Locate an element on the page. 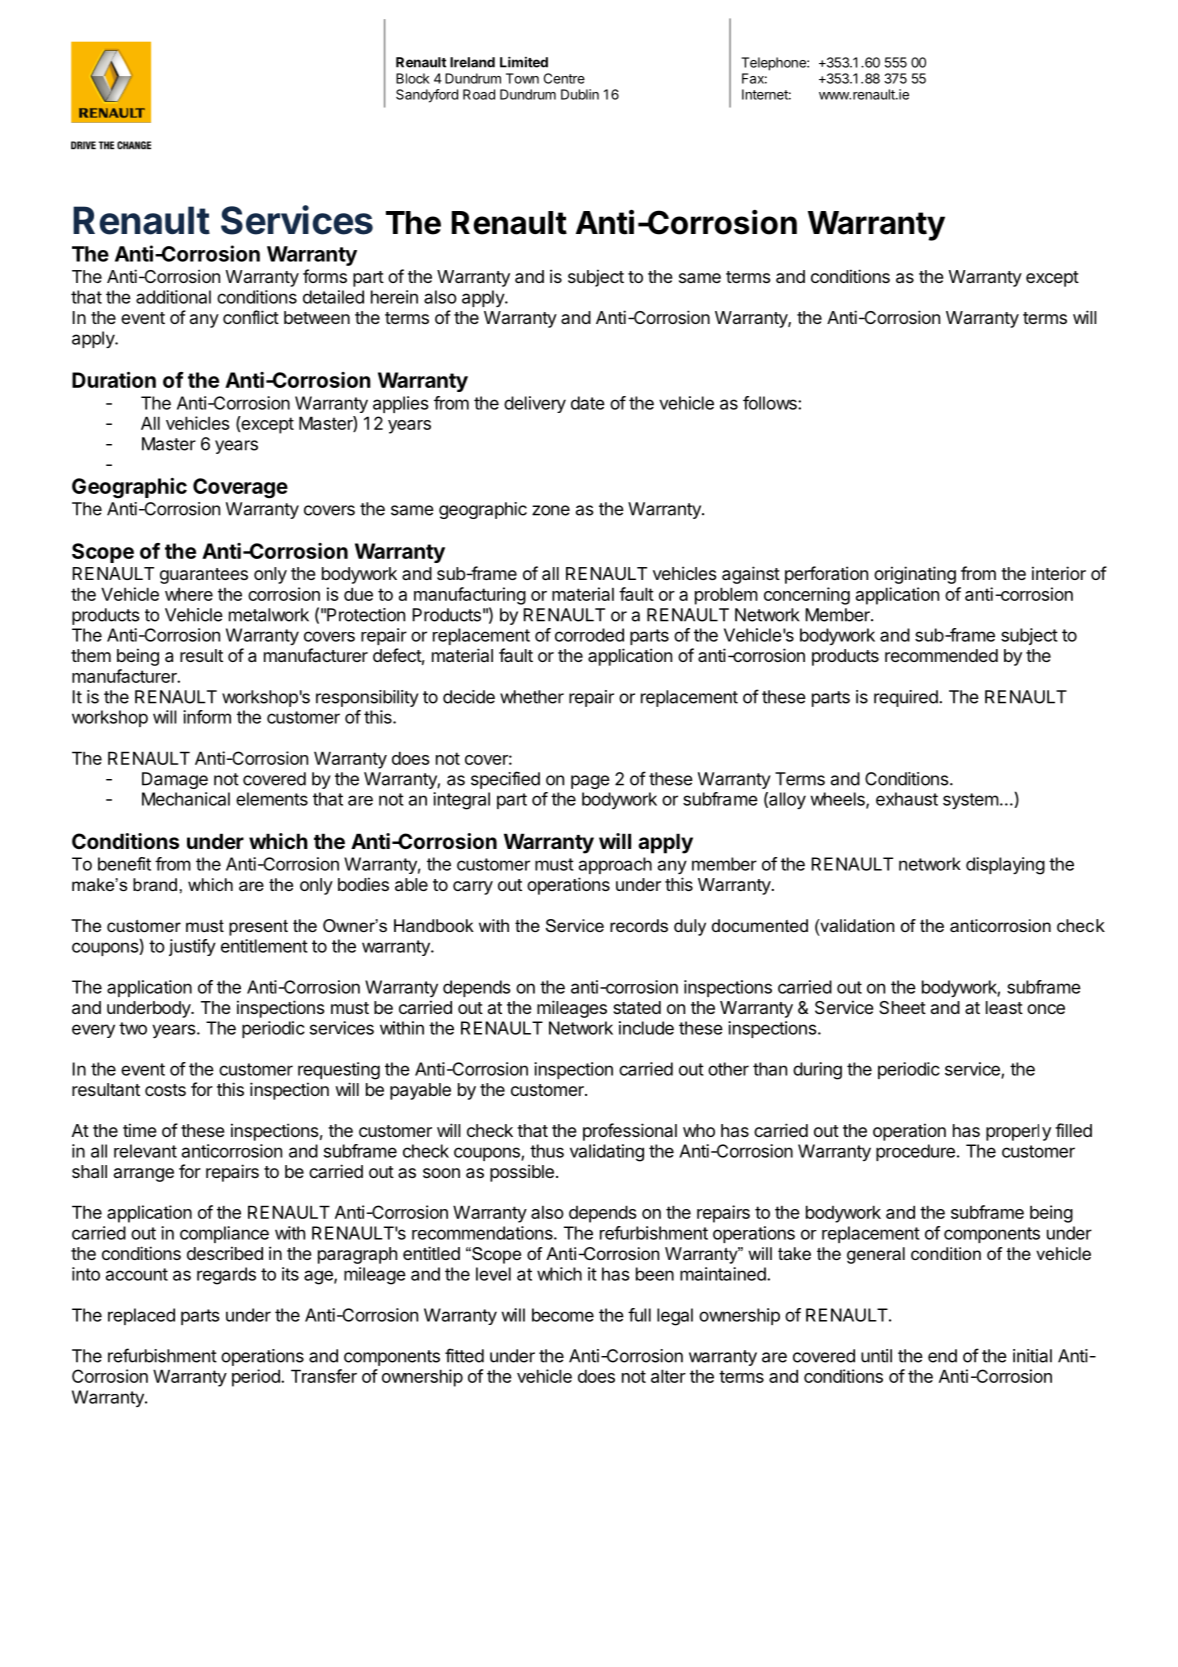  displaying is located at coordinates (1005, 866).
